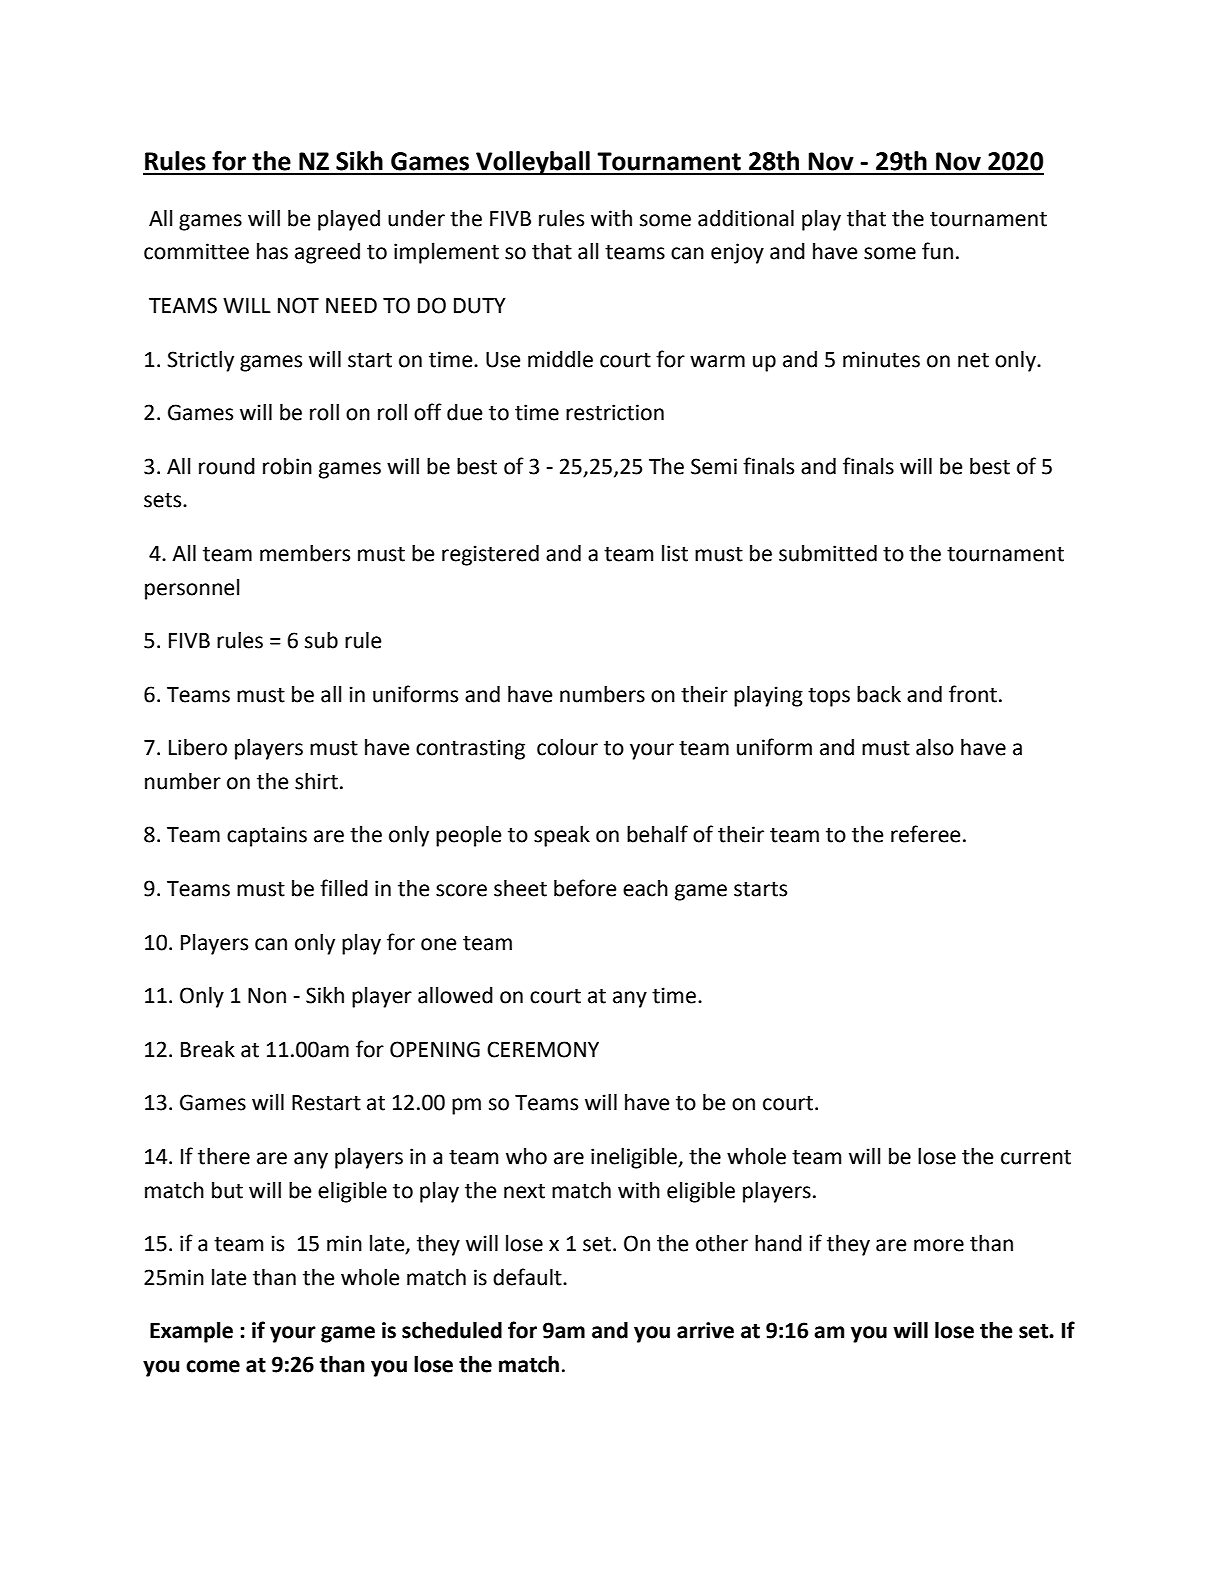 Image resolution: width=1221 pixels, height=1581 pixels. I want to click on shirt, so click(316, 781).
